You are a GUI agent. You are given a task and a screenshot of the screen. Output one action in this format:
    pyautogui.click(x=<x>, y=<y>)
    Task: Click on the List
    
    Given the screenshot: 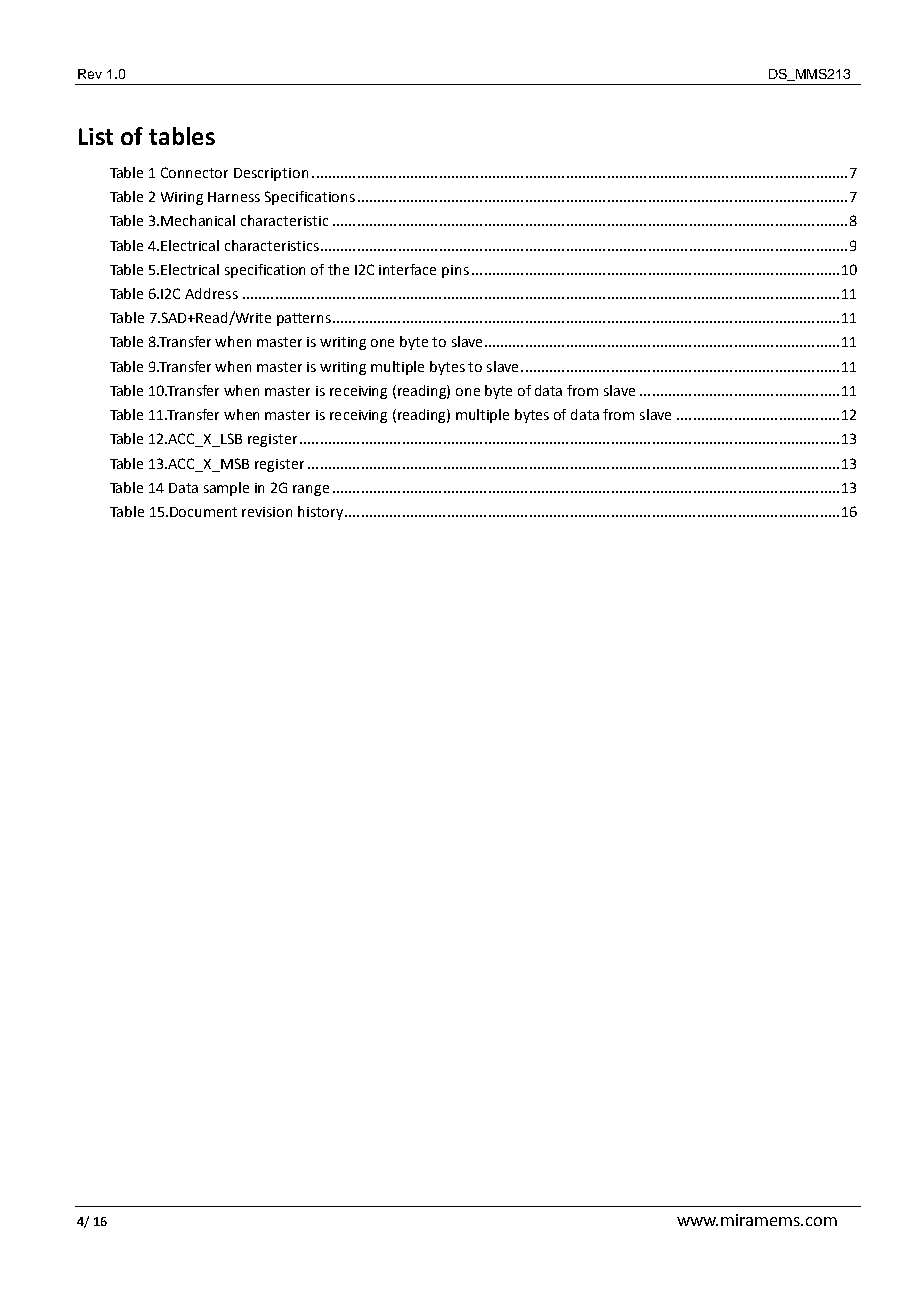 What is the action you would take?
    pyautogui.click(x=96, y=136)
